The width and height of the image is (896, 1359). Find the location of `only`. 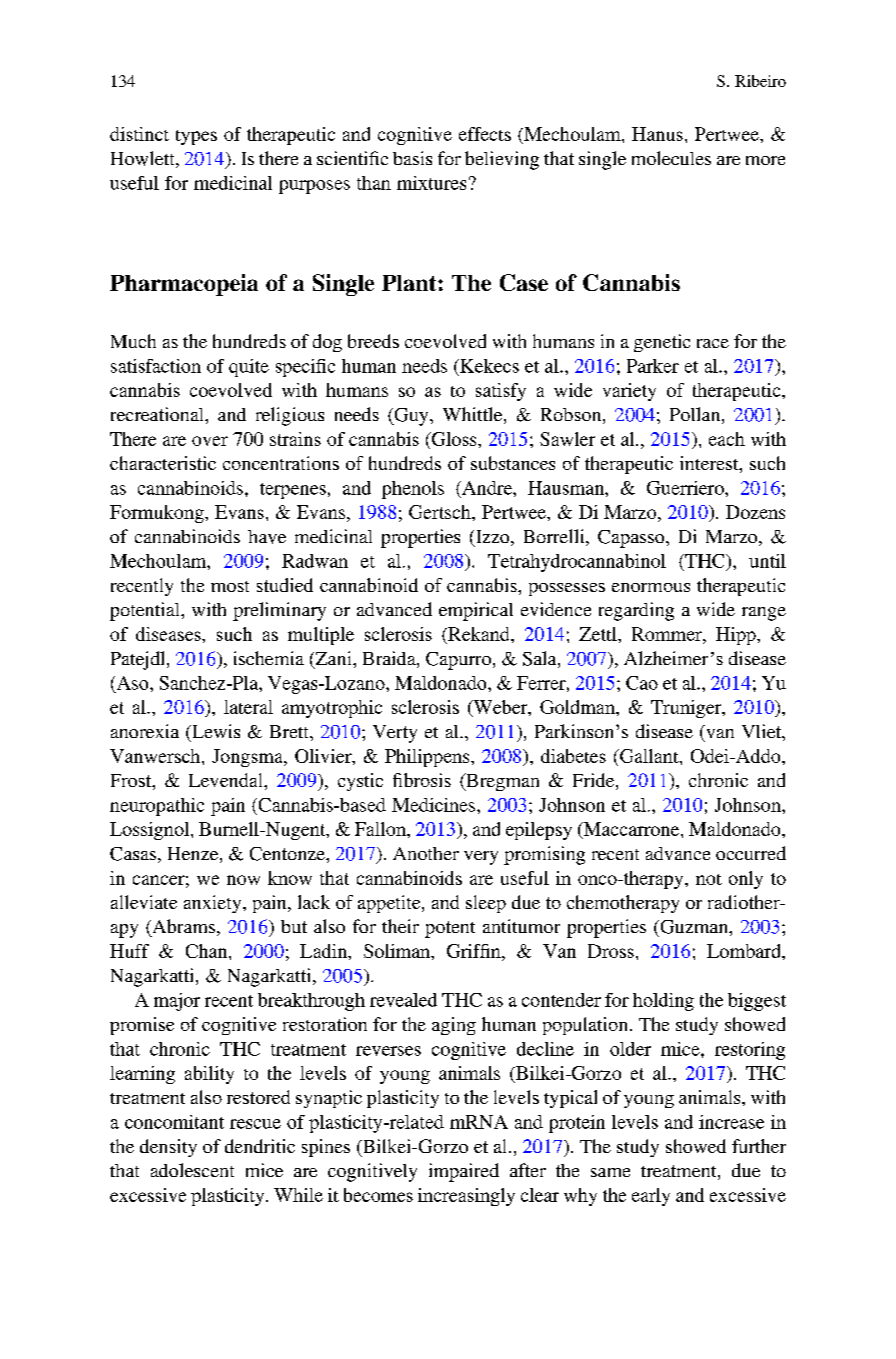

only is located at coordinates (746, 880).
